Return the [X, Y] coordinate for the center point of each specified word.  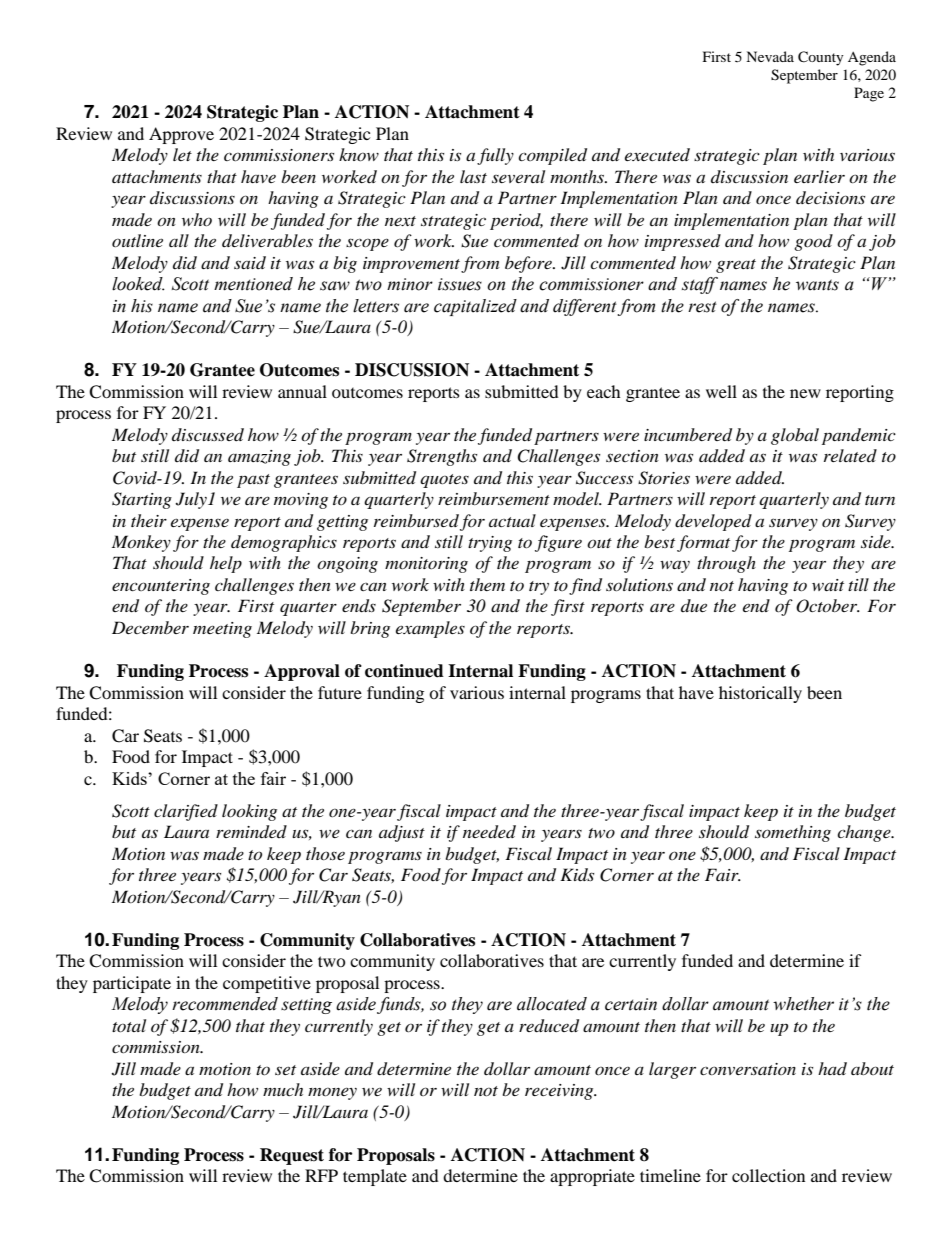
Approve [181, 135]
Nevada [770, 56]
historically [760, 694]
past [253, 481]
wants [817, 285]
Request [292, 1156]
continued [404, 671]
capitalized [475, 307]
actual [512, 520]
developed [713, 522]
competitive [267, 984]
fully [495, 156]
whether [803, 1004]
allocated [552, 1004]
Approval [302, 672]
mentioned [253, 284]
